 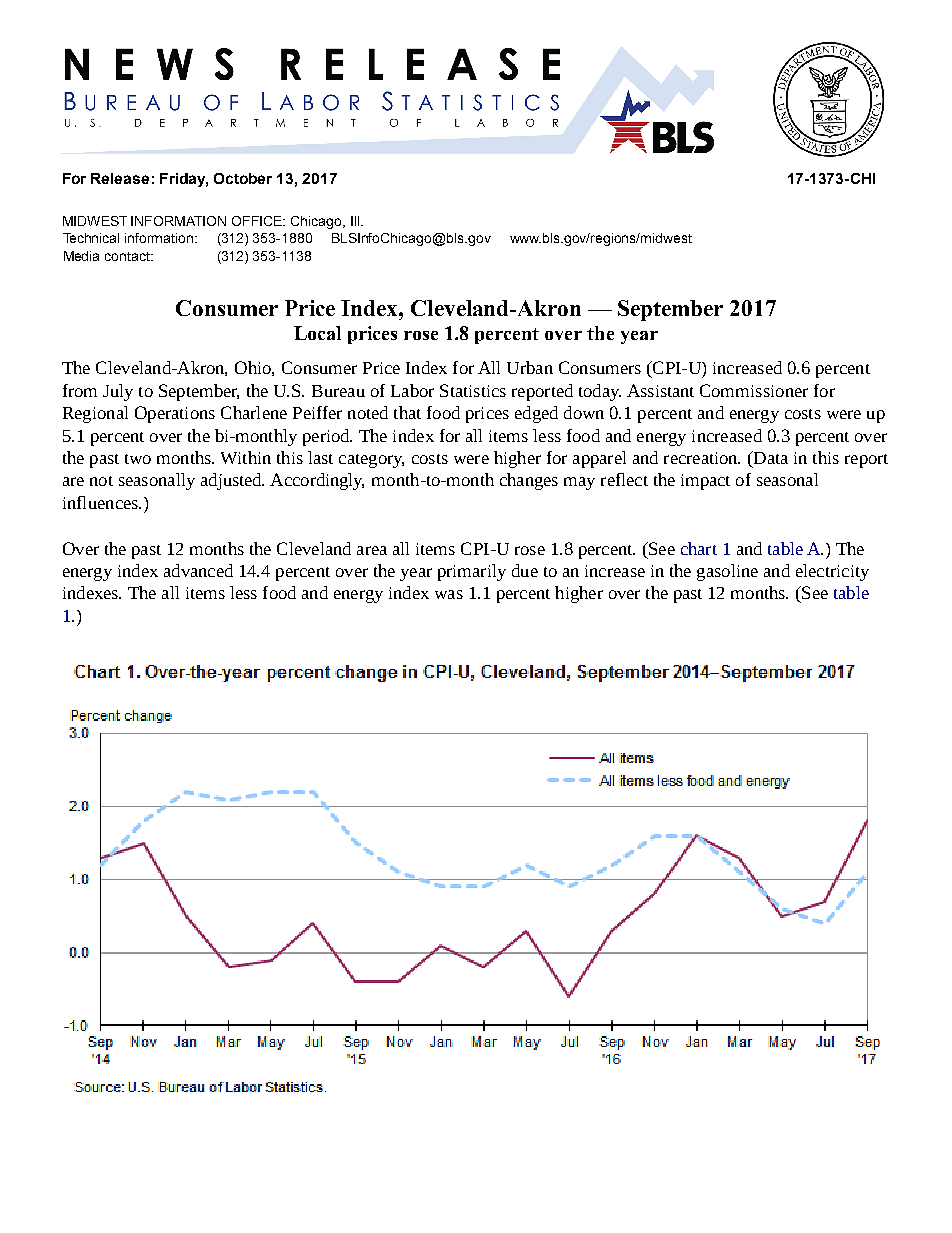 I want to click on Release, so click(x=120, y=178).
